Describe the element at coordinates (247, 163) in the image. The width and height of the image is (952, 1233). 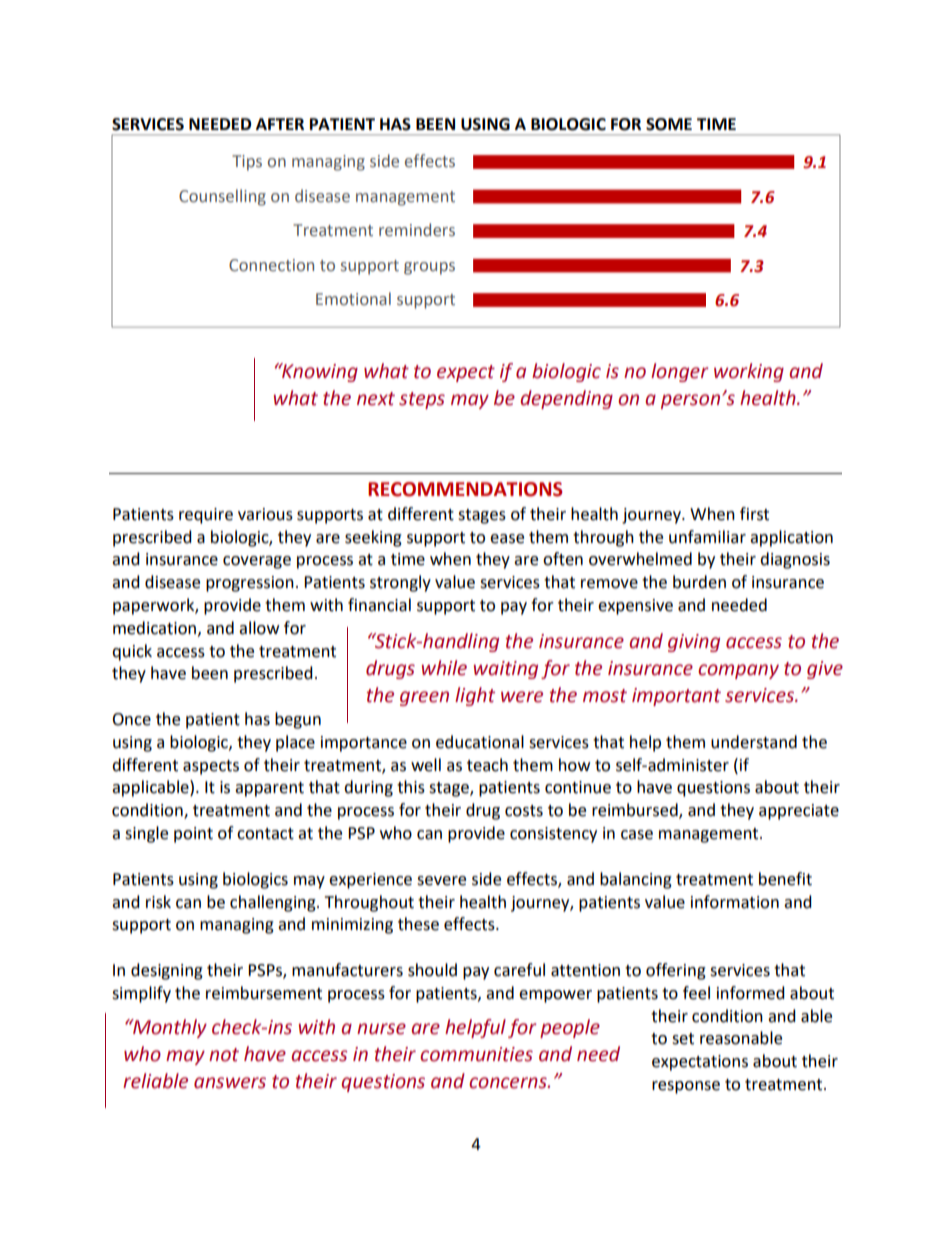
I see `Tips` at that location.
